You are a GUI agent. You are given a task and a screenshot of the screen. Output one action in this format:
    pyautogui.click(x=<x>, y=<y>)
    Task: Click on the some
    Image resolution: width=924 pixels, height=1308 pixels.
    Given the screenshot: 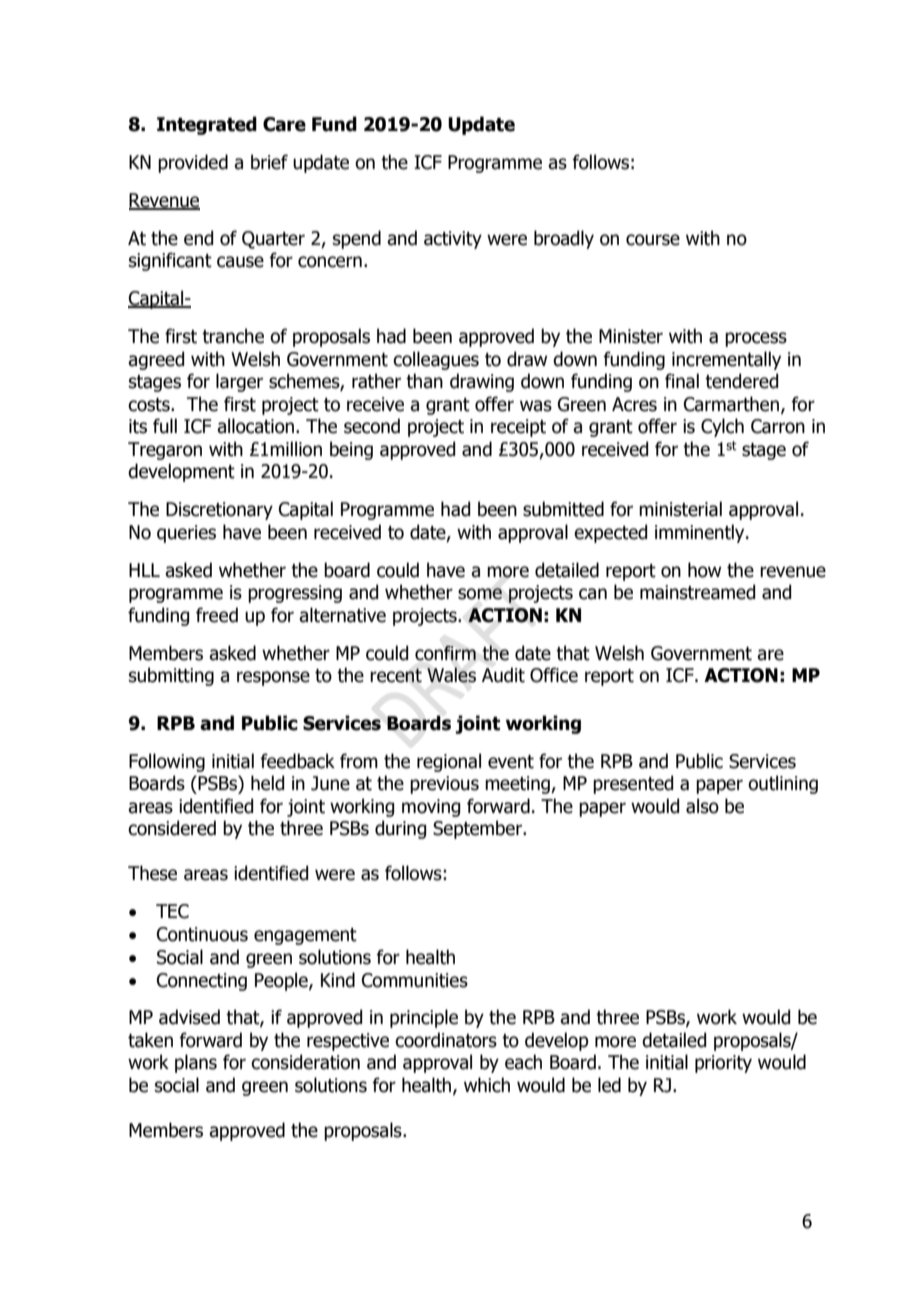 What is the action you would take?
    pyautogui.click(x=480, y=594)
